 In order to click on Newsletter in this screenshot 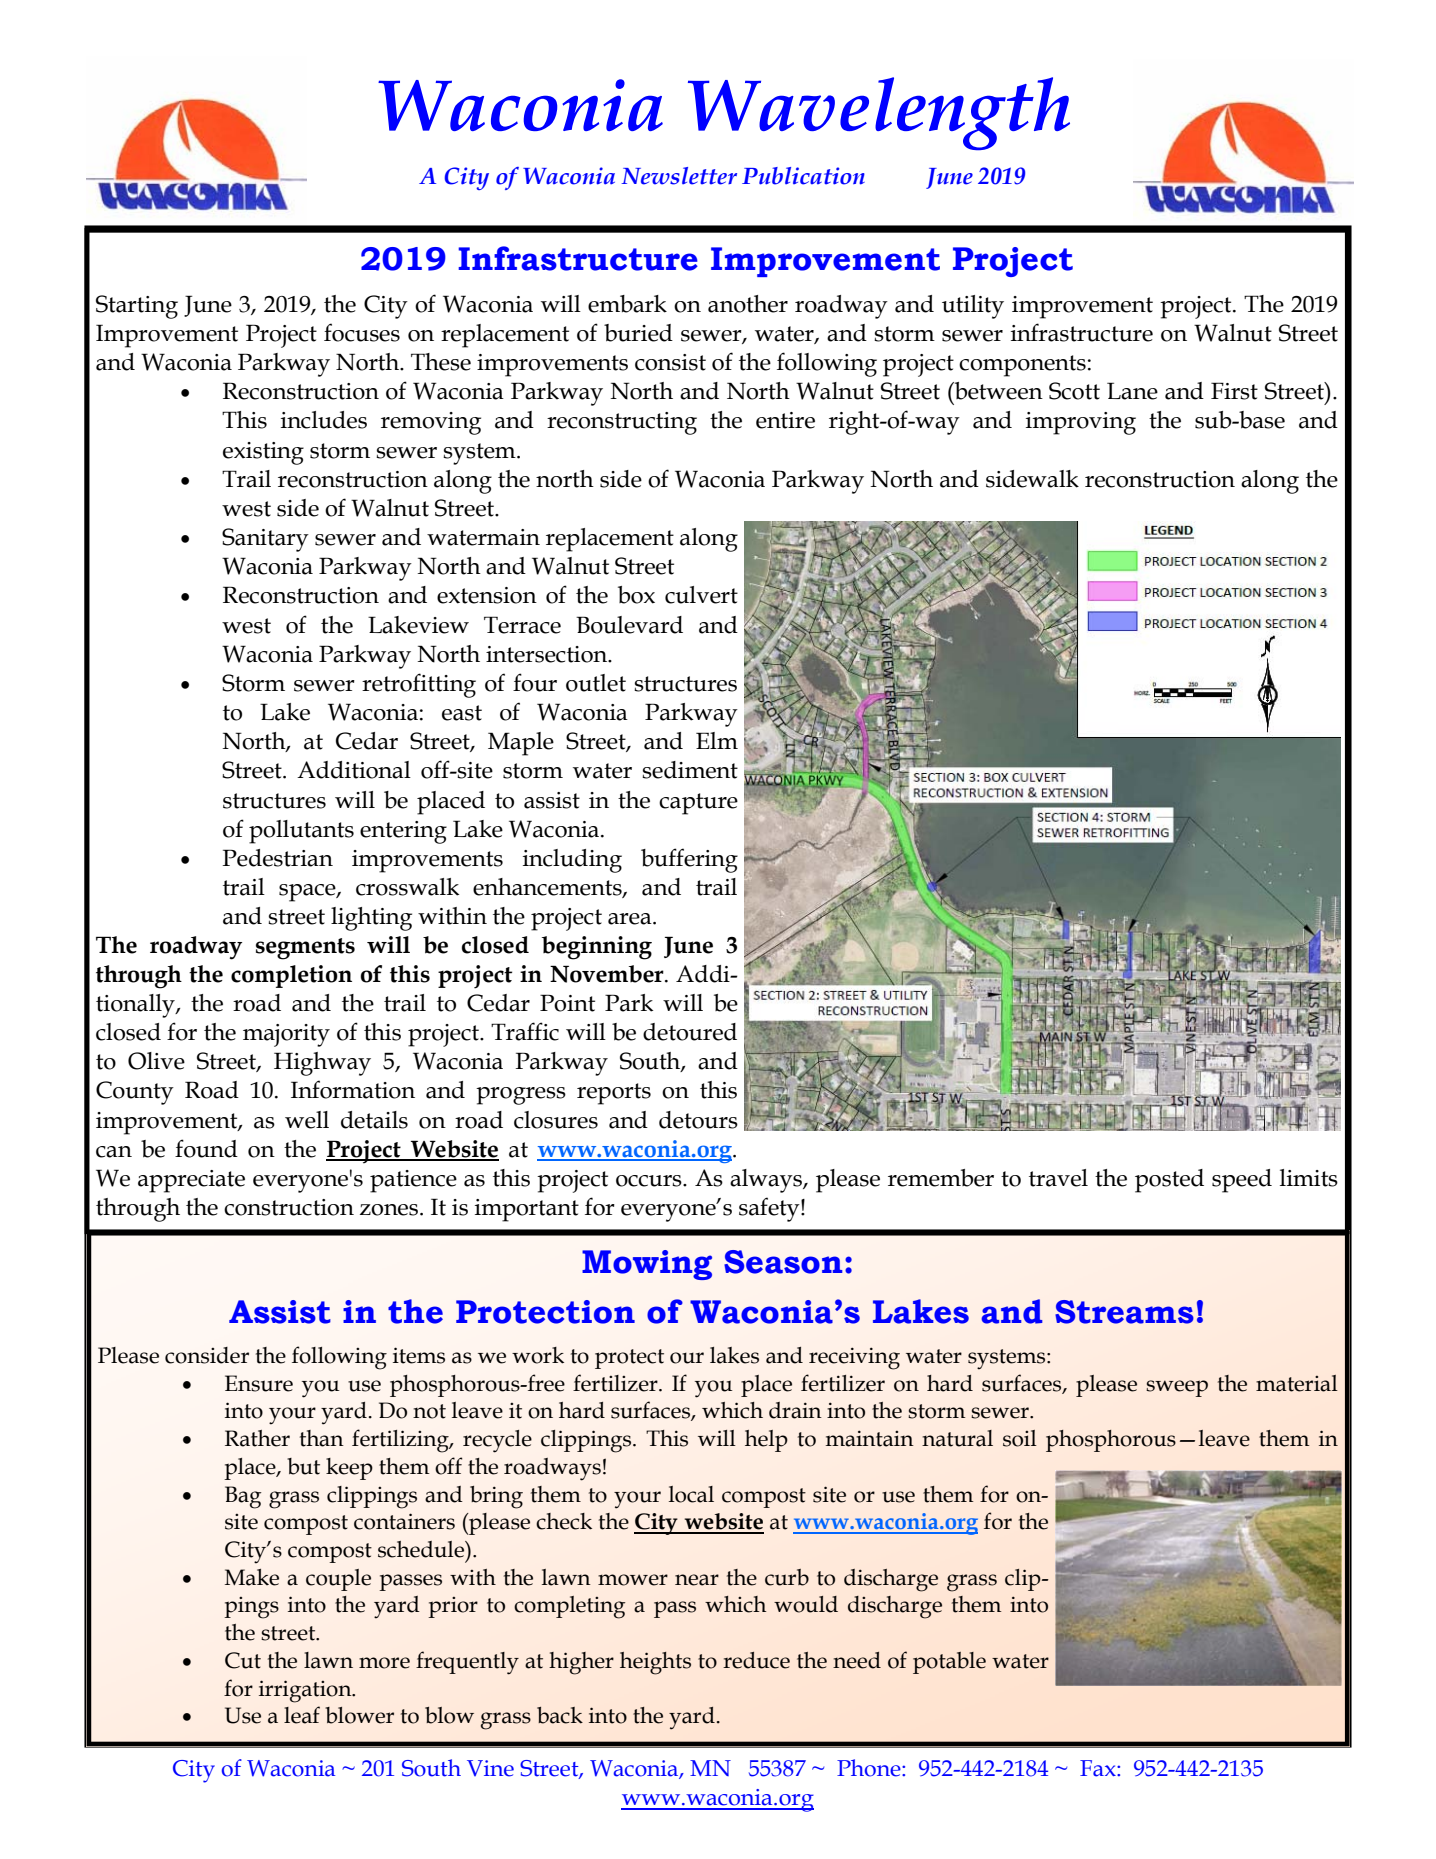, I will do `click(679, 176)`.
